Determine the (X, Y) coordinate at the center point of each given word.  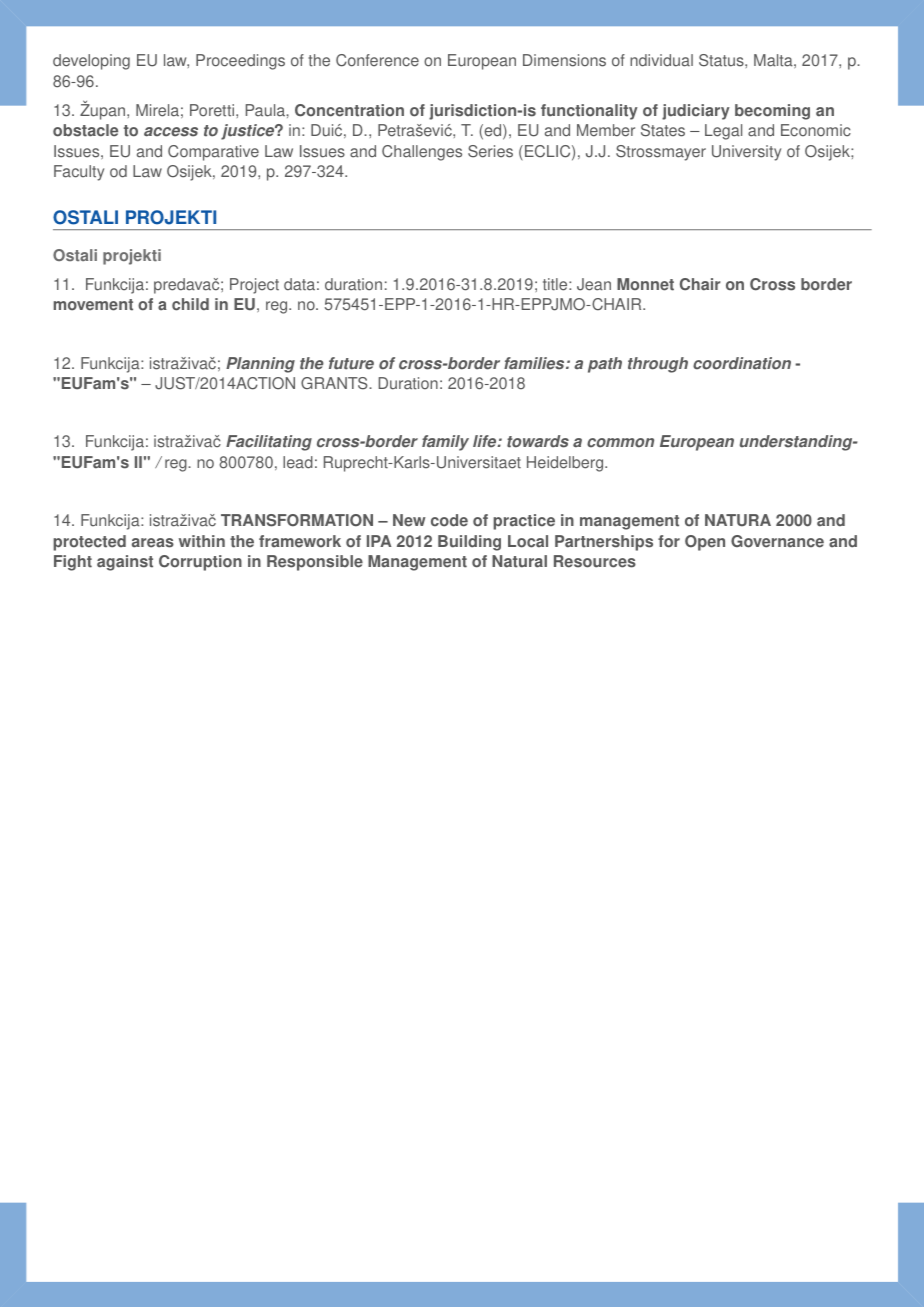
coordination (742, 363)
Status (722, 60)
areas (153, 543)
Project (254, 286)
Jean (594, 284)
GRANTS (335, 383)
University (746, 153)
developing (91, 62)
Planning (260, 365)
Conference (377, 60)
